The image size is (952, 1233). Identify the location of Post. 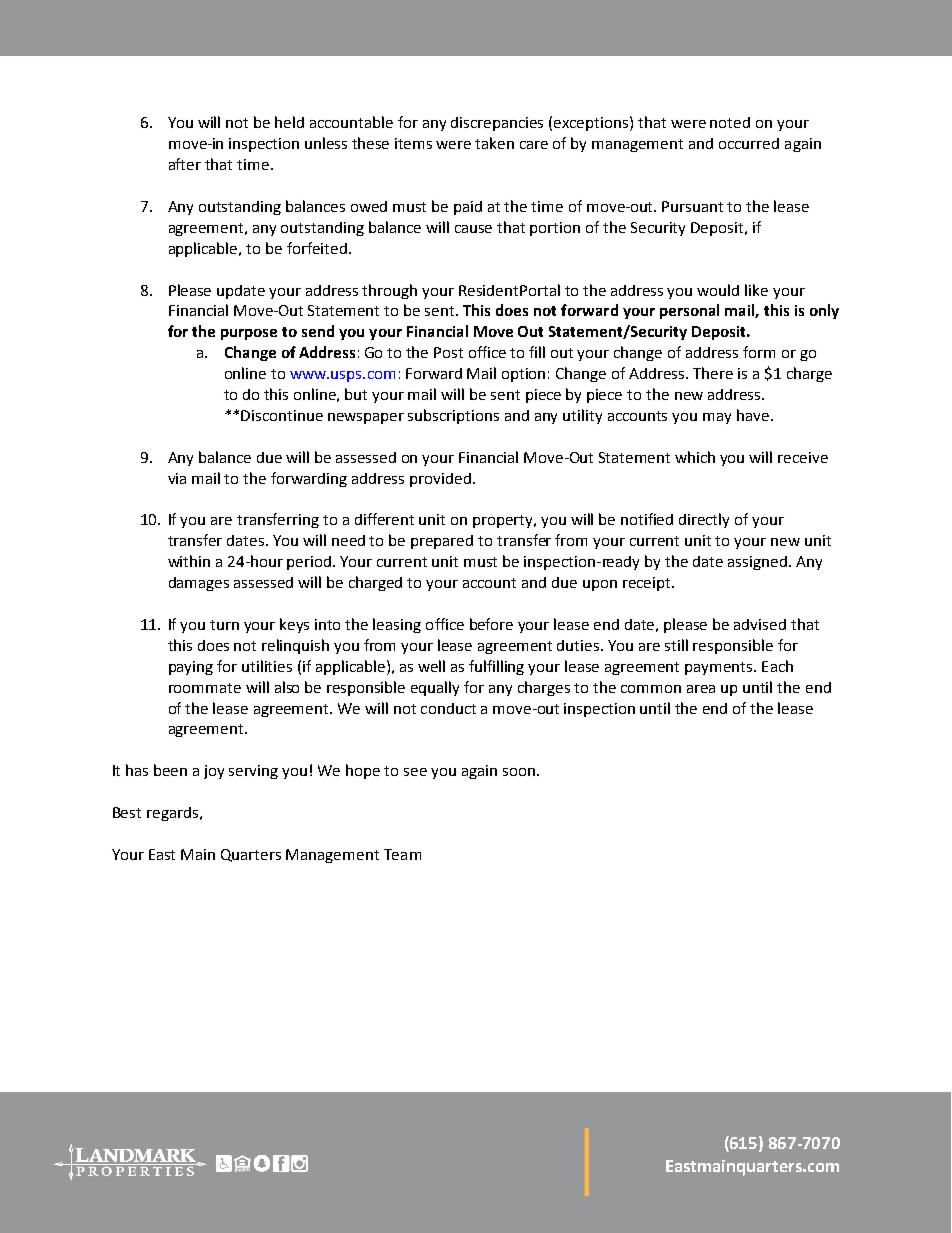
(448, 352).
